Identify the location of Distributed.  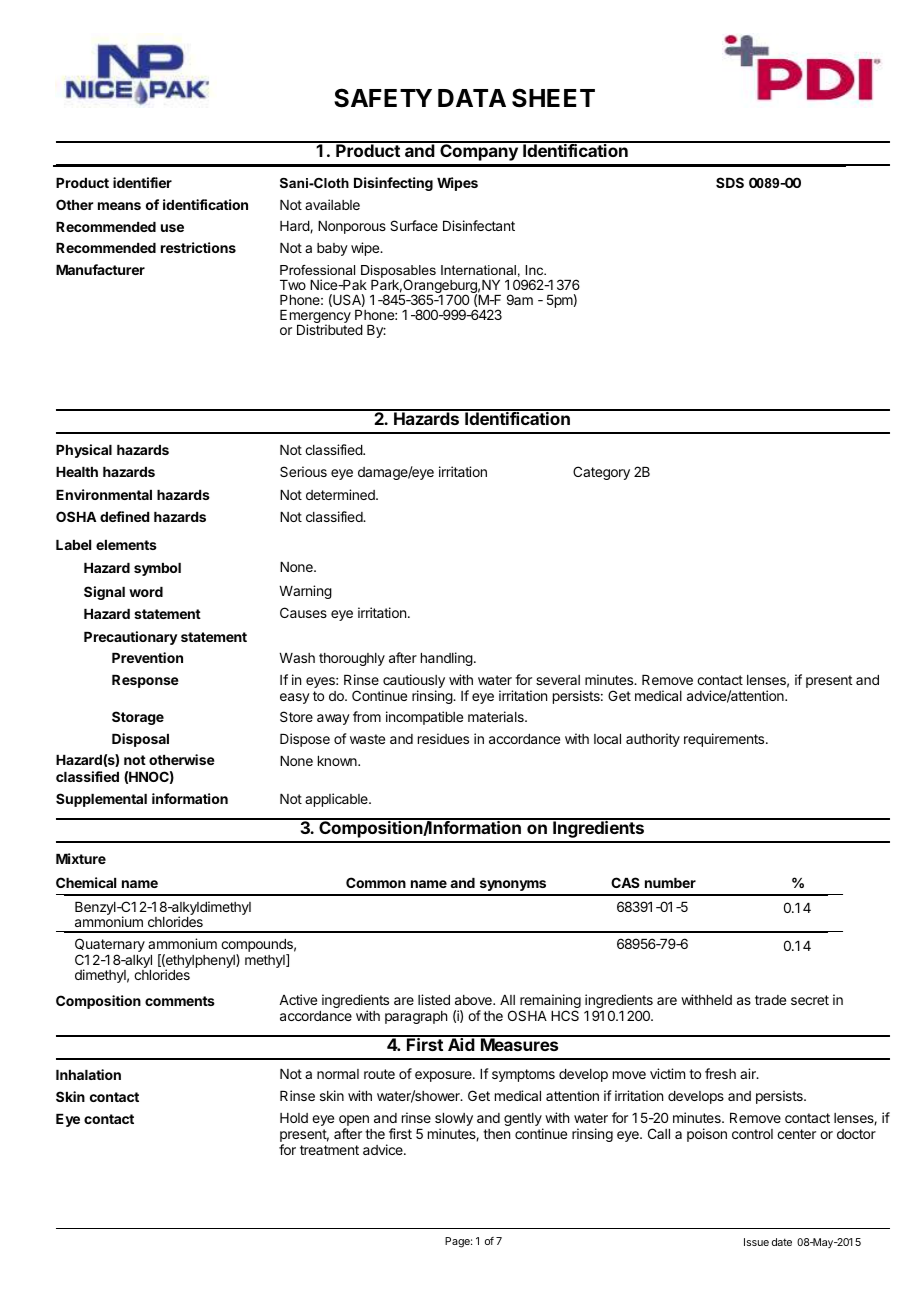
(330, 329).
